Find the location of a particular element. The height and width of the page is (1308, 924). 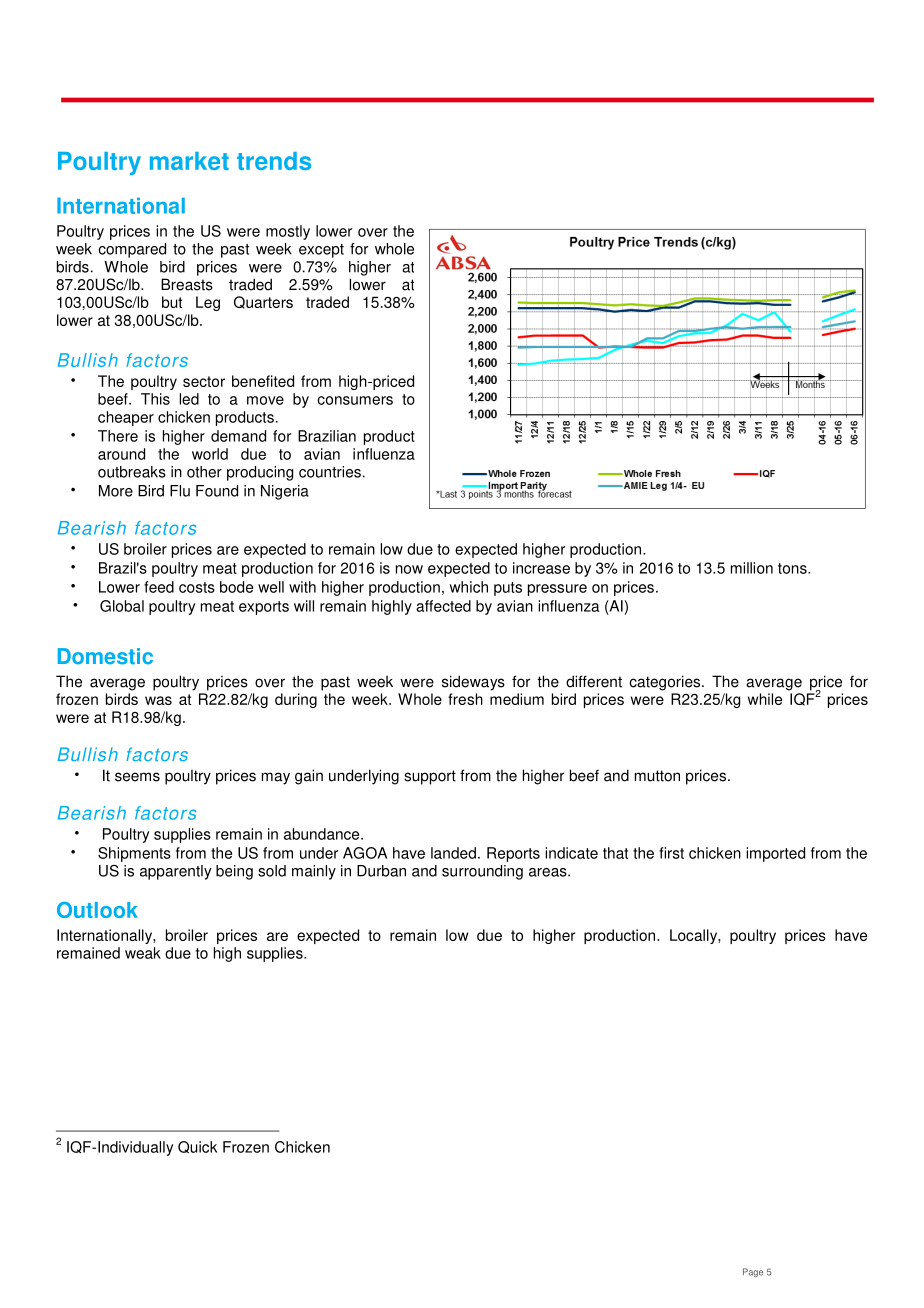

market is located at coordinates (189, 161).
